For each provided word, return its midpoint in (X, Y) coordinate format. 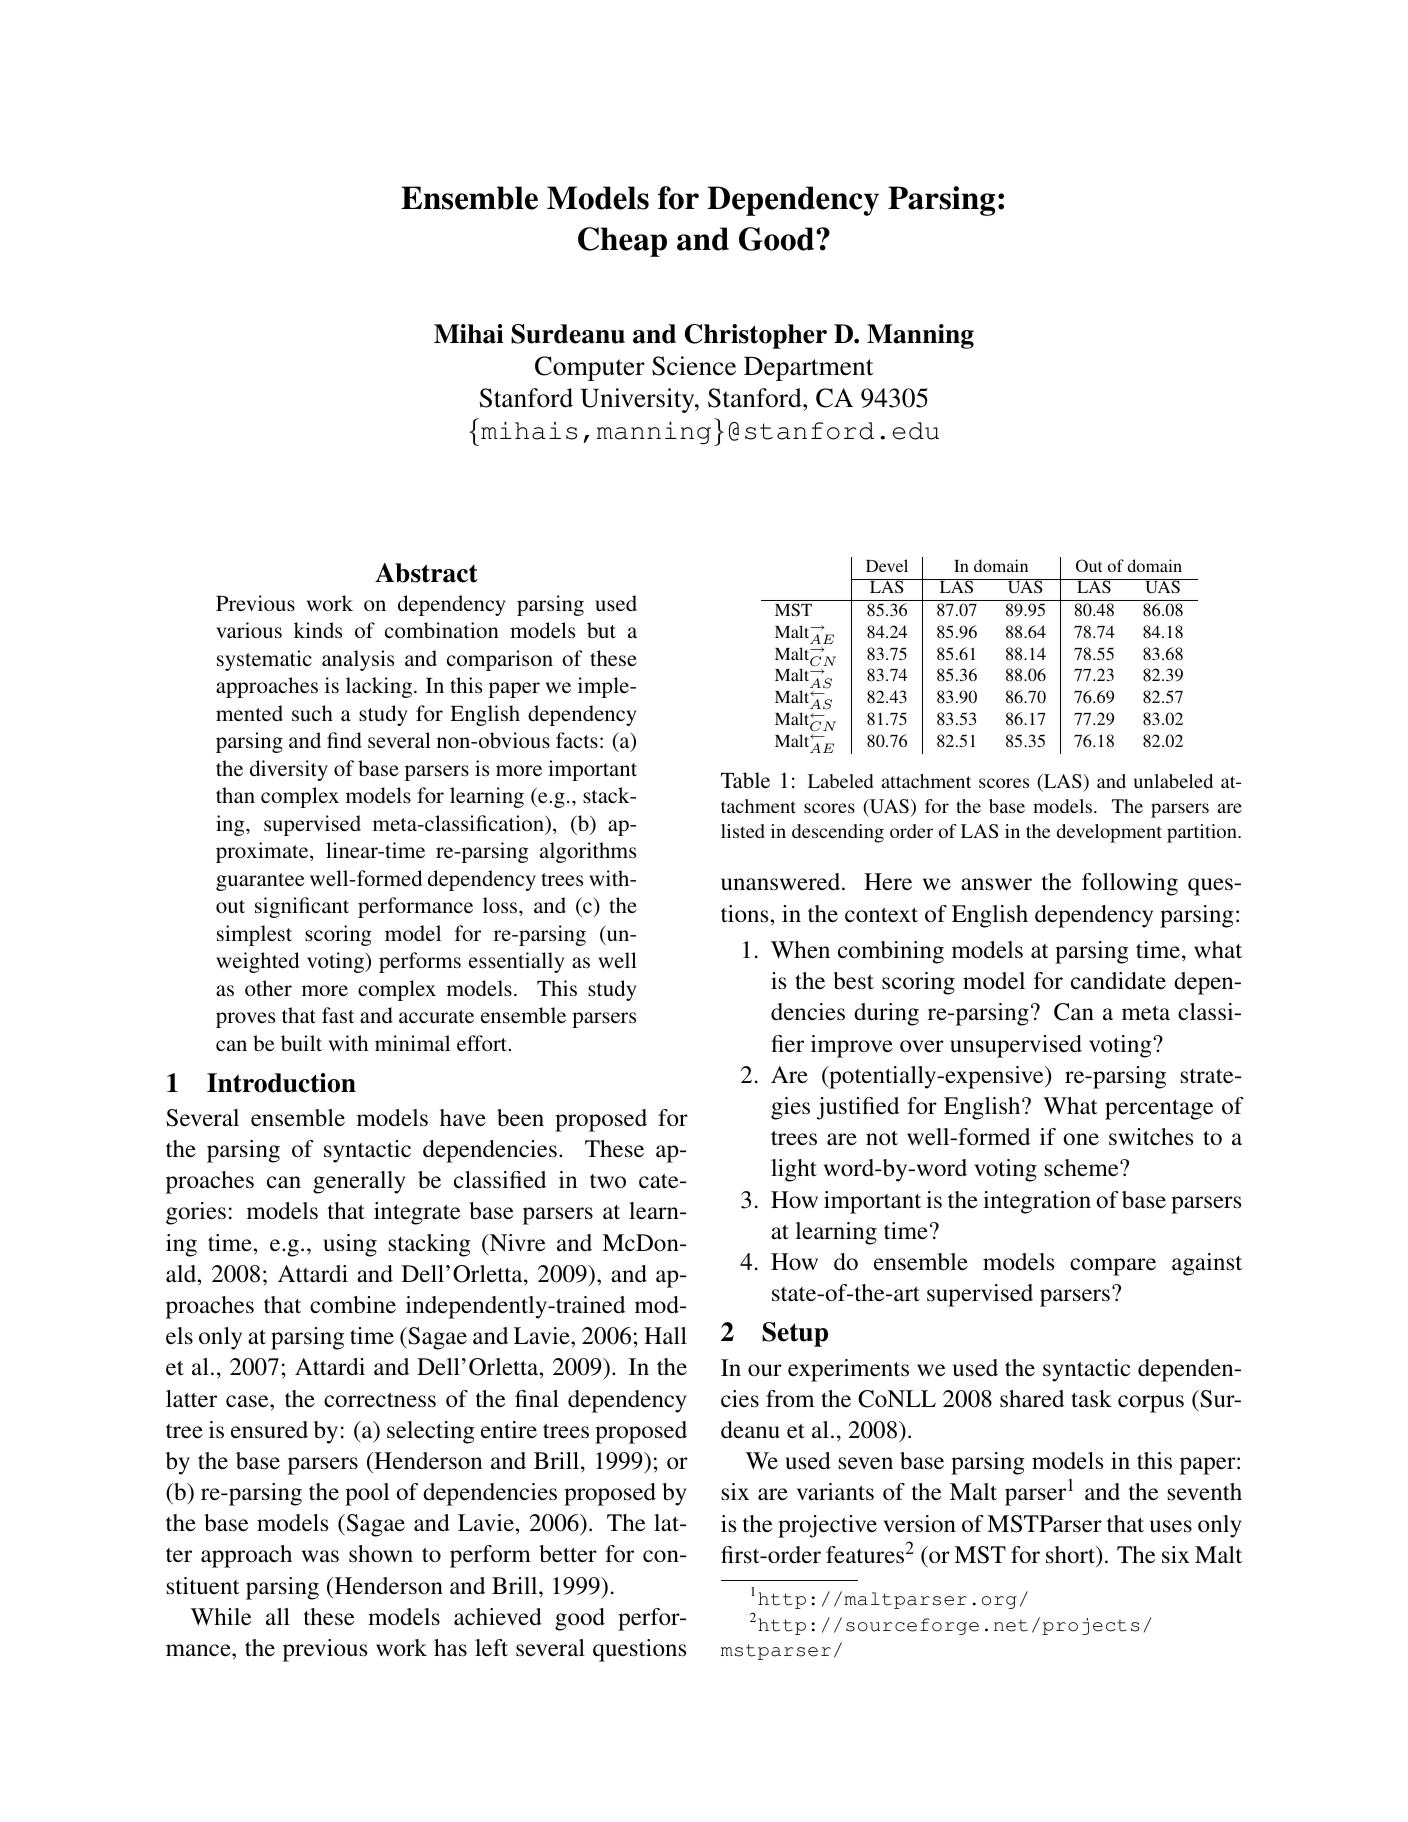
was (320, 1556)
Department (808, 368)
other (268, 988)
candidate (1118, 981)
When (800, 950)
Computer (590, 368)
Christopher (756, 336)
